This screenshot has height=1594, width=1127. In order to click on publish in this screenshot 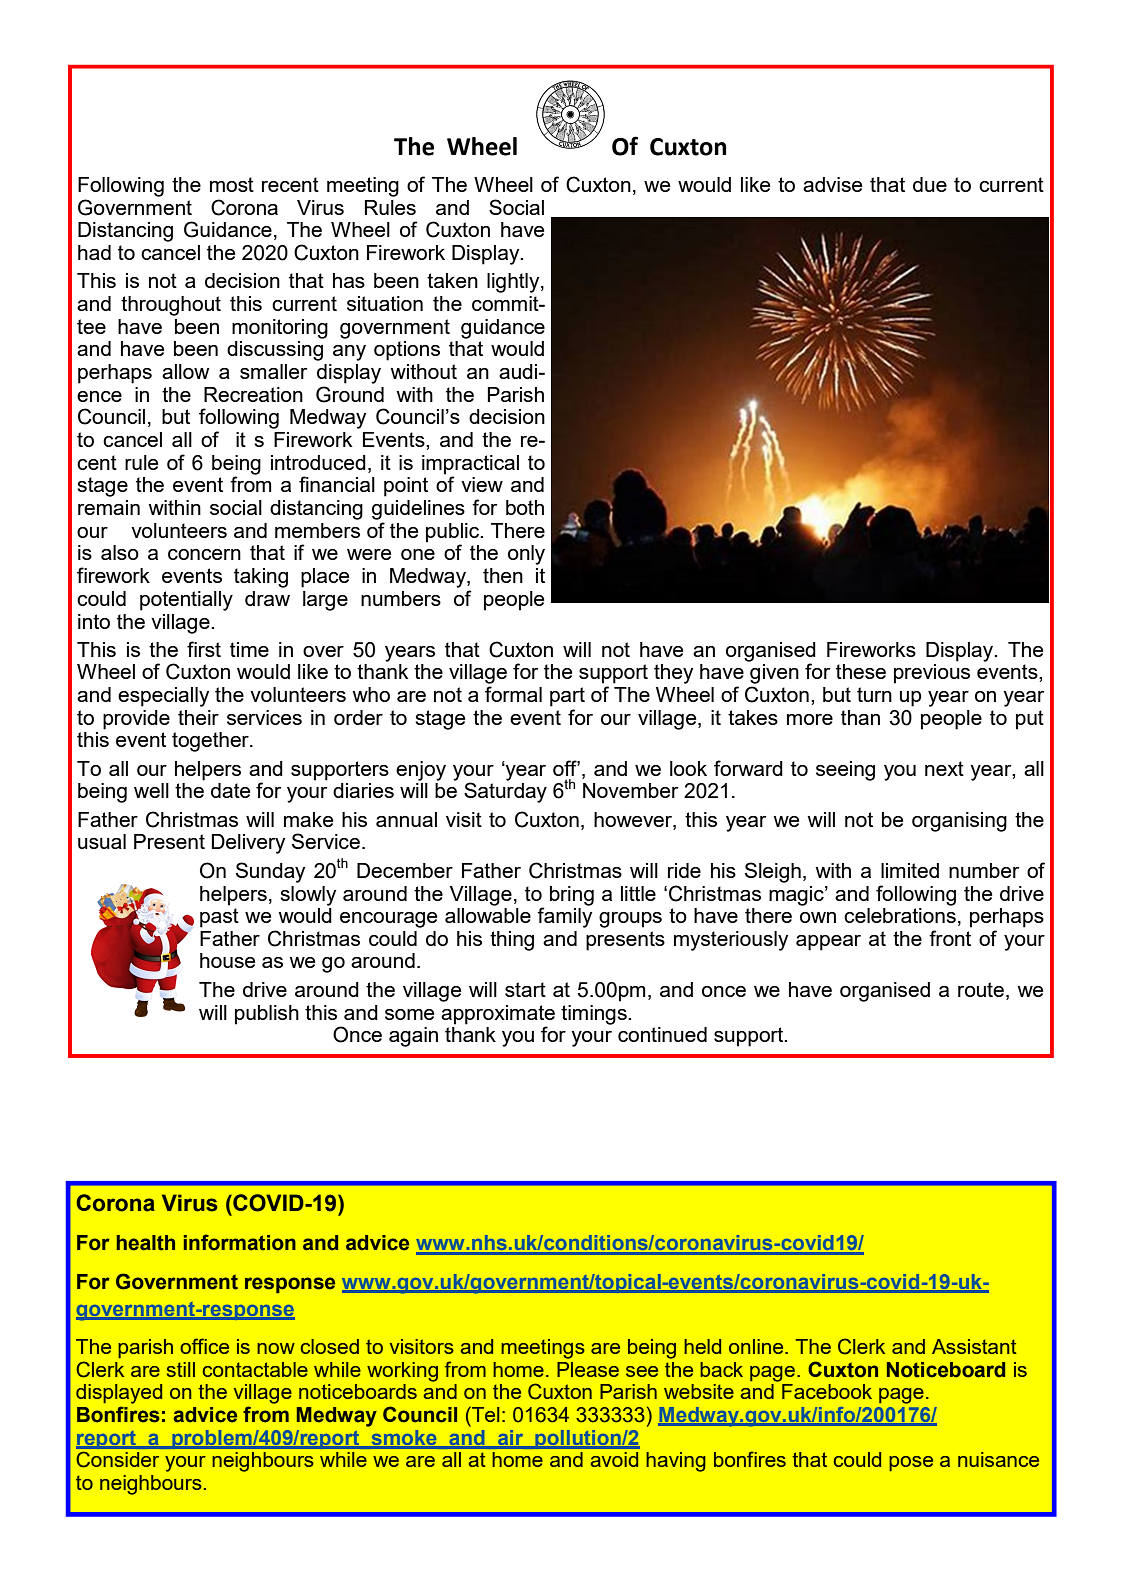, I will do `click(267, 1015)`.
